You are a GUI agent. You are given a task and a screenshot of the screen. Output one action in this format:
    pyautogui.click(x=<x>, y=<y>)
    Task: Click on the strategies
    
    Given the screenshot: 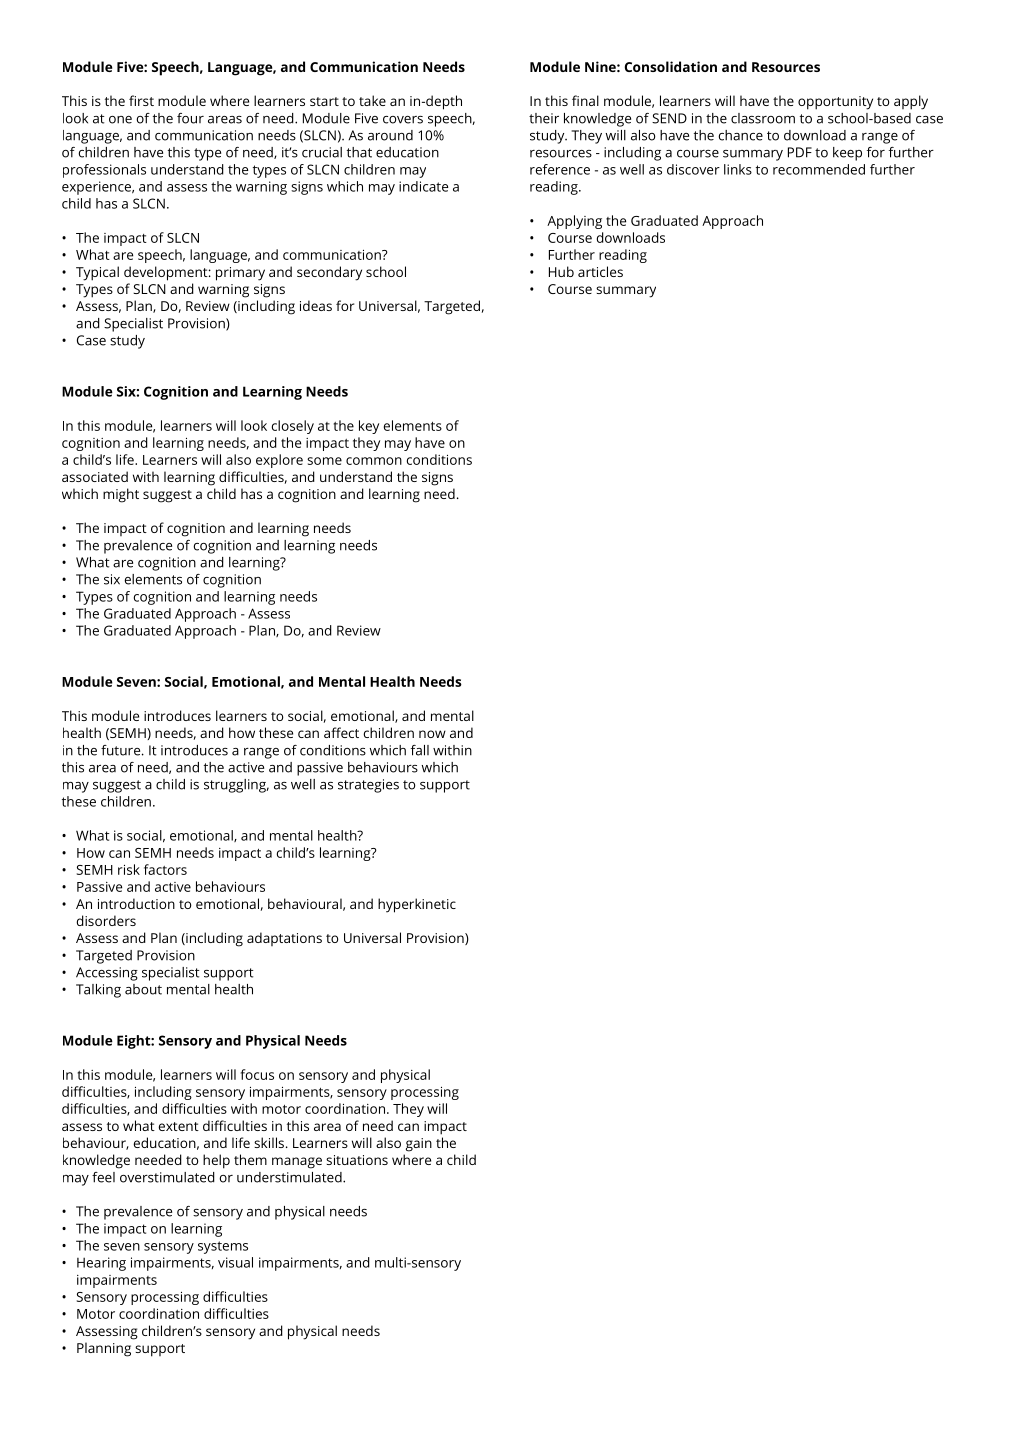 What is the action you would take?
    pyautogui.click(x=368, y=786)
